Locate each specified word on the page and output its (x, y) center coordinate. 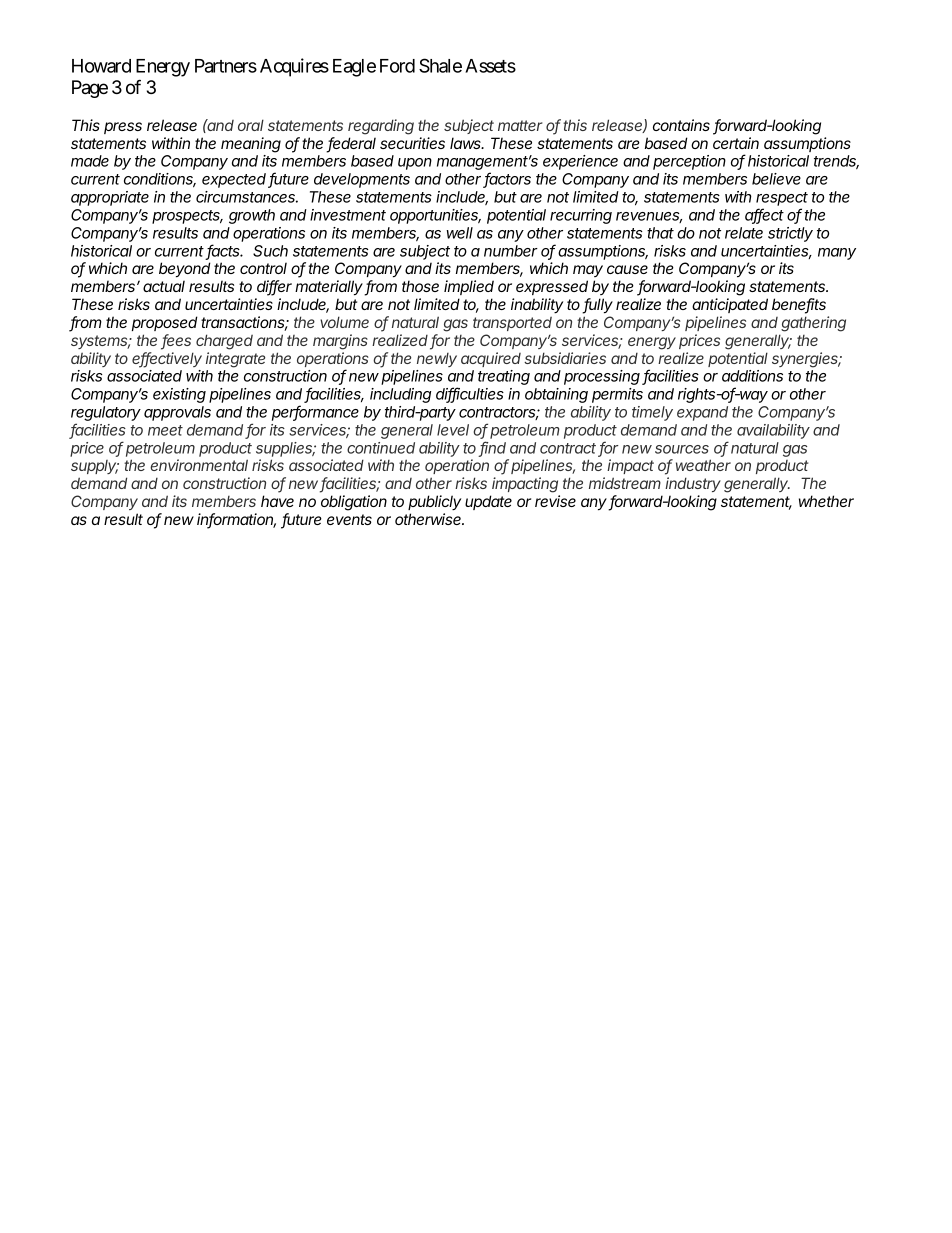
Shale (440, 65)
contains (681, 125)
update (488, 502)
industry (693, 484)
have (277, 501)
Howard (101, 66)
